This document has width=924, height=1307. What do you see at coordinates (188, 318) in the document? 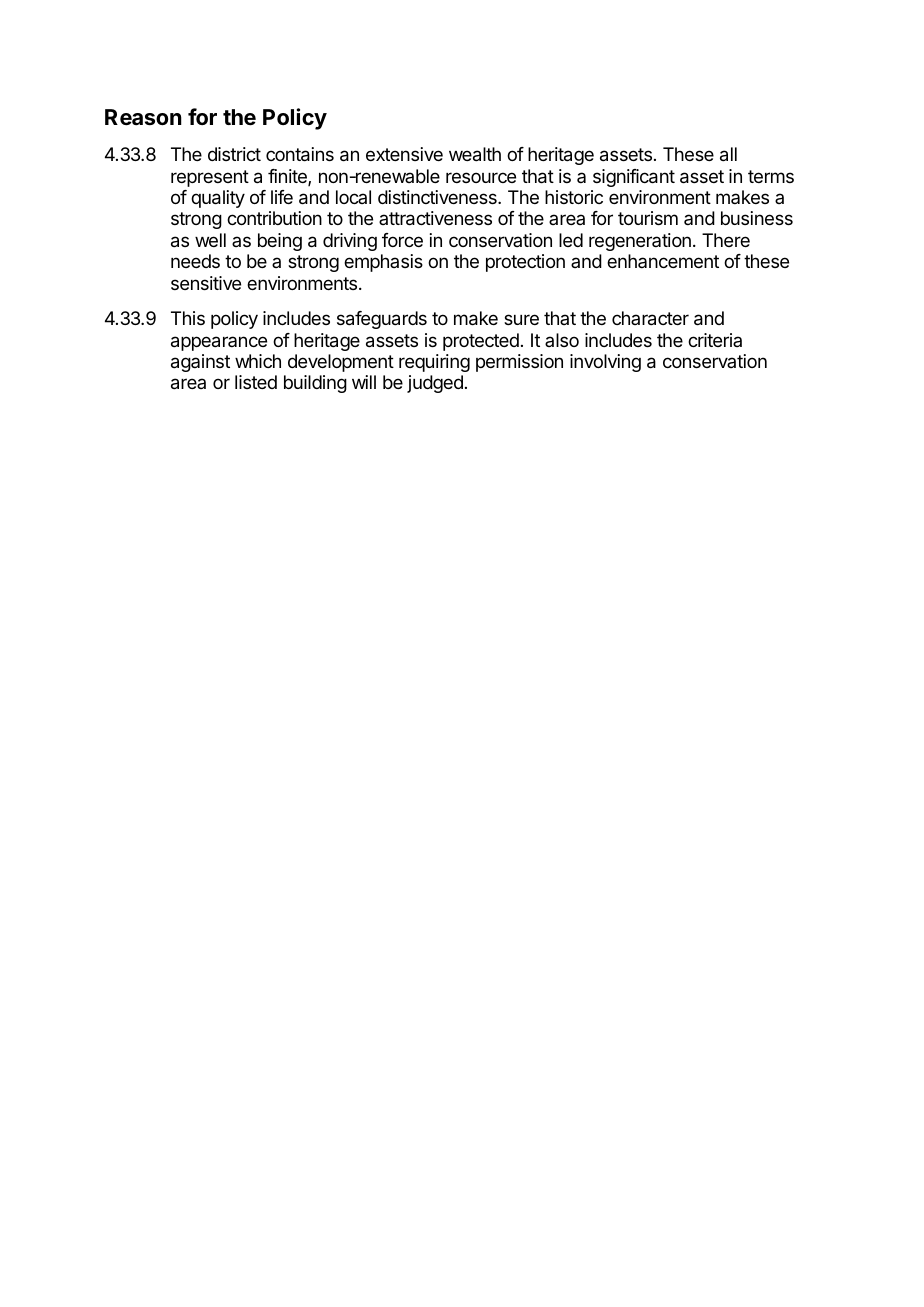
I see `This` at bounding box center [188, 318].
